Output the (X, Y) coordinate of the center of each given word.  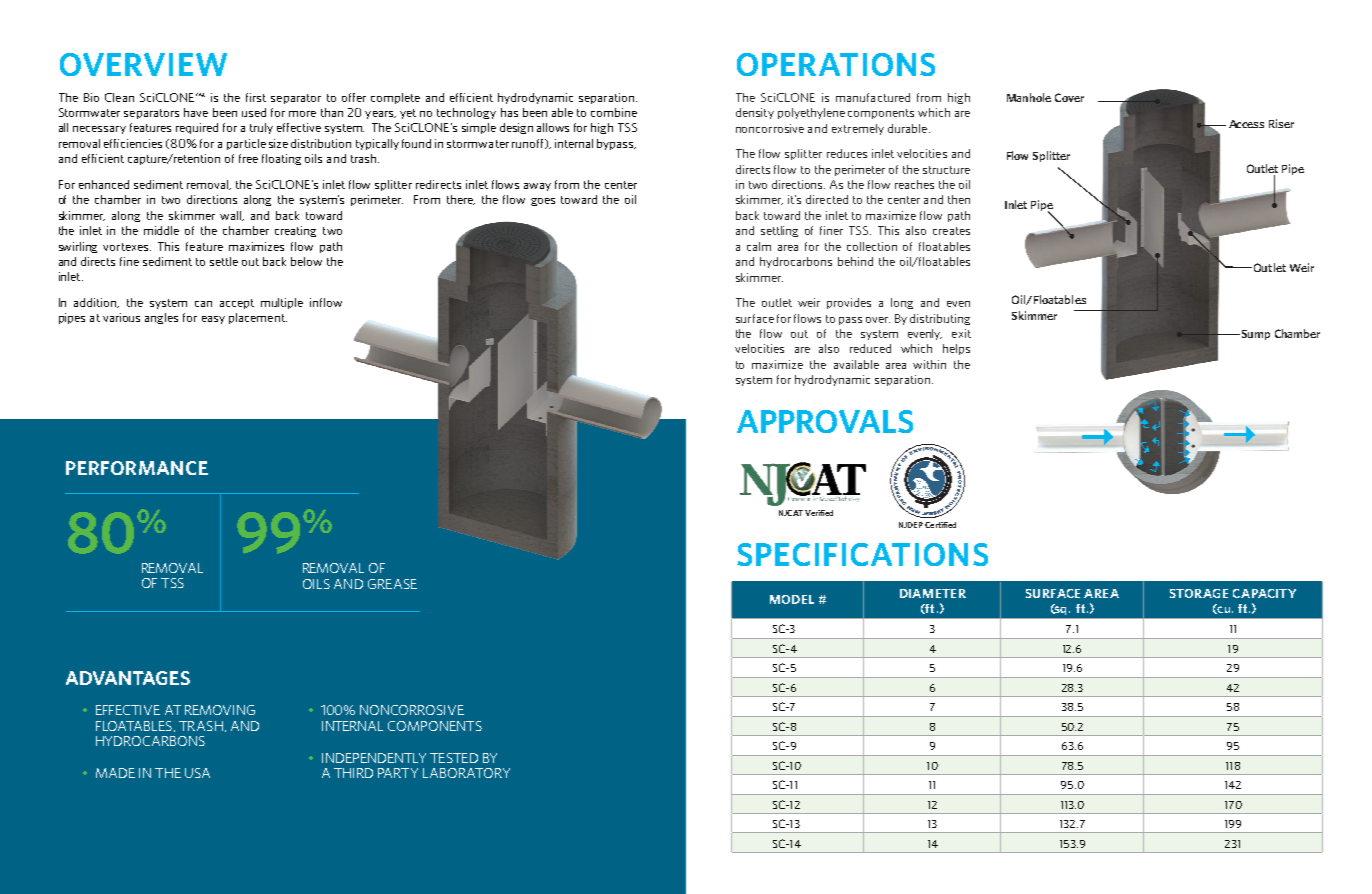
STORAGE (1199, 593)
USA (197, 773)
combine (614, 112)
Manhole (1029, 97)
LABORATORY (466, 773)
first (256, 97)
